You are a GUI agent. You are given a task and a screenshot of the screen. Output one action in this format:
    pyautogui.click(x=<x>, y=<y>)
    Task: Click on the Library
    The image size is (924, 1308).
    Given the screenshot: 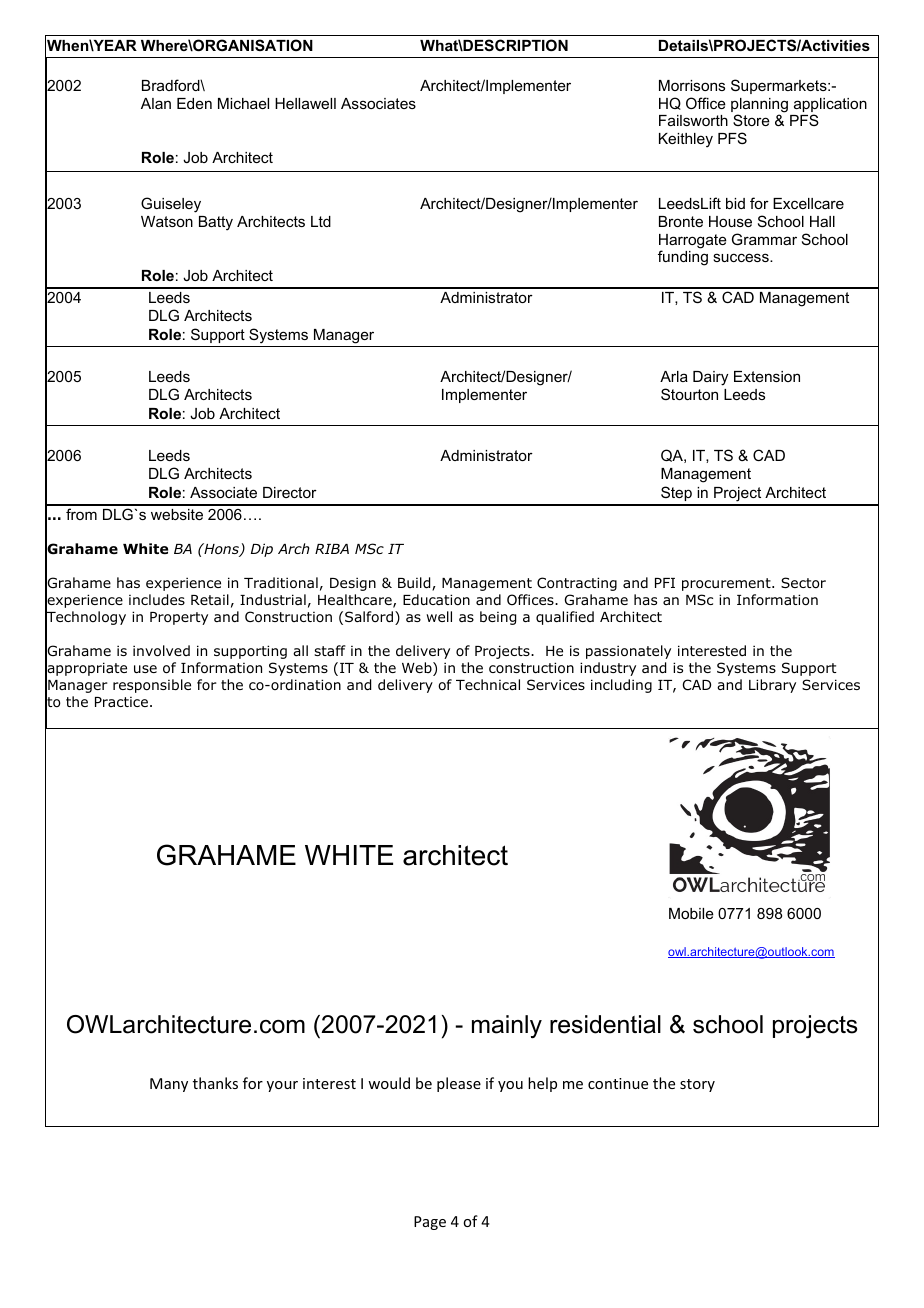 What is the action you would take?
    pyautogui.click(x=772, y=686)
